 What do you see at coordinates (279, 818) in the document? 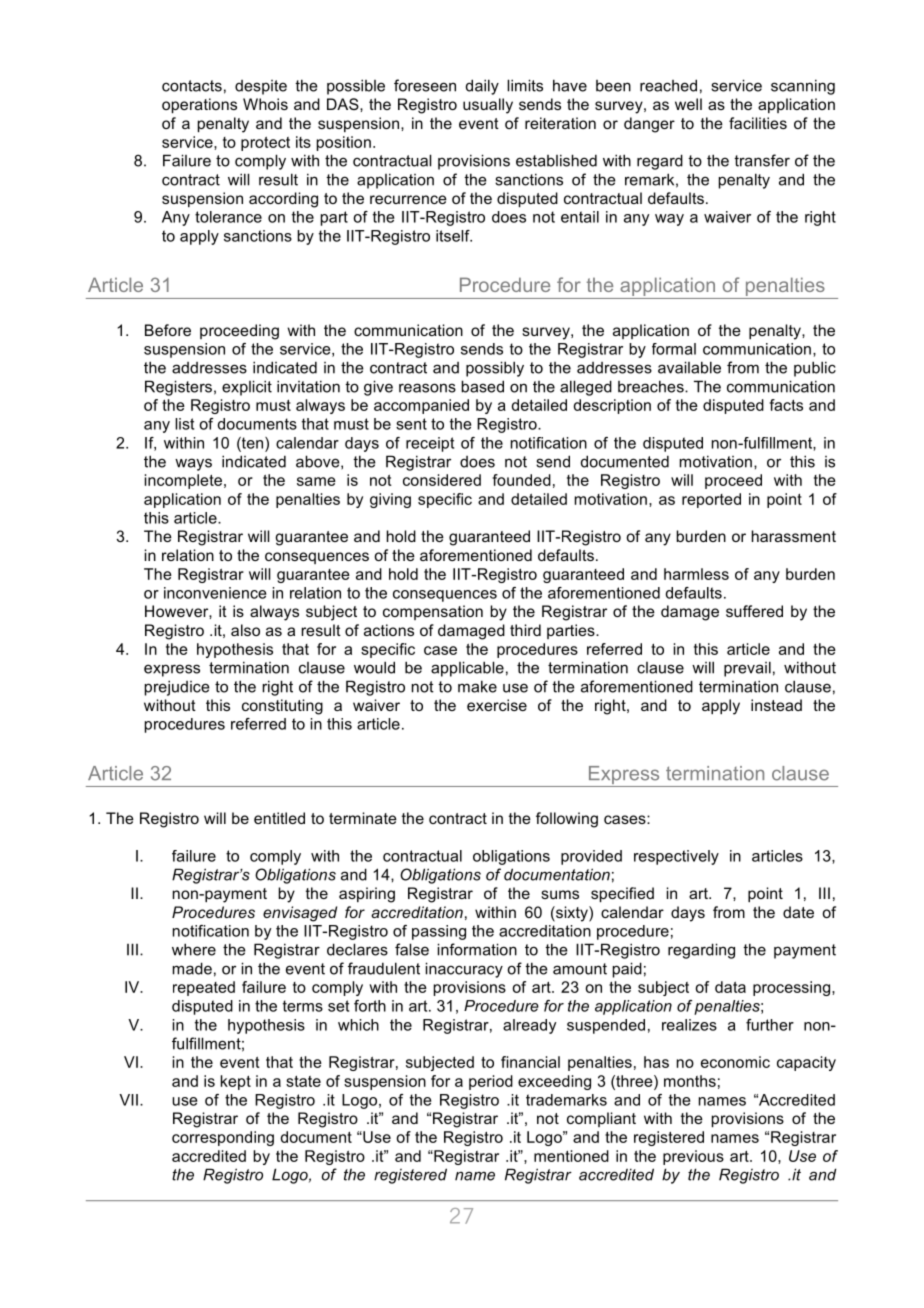
I see `entitled` at bounding box center [279, 818].
